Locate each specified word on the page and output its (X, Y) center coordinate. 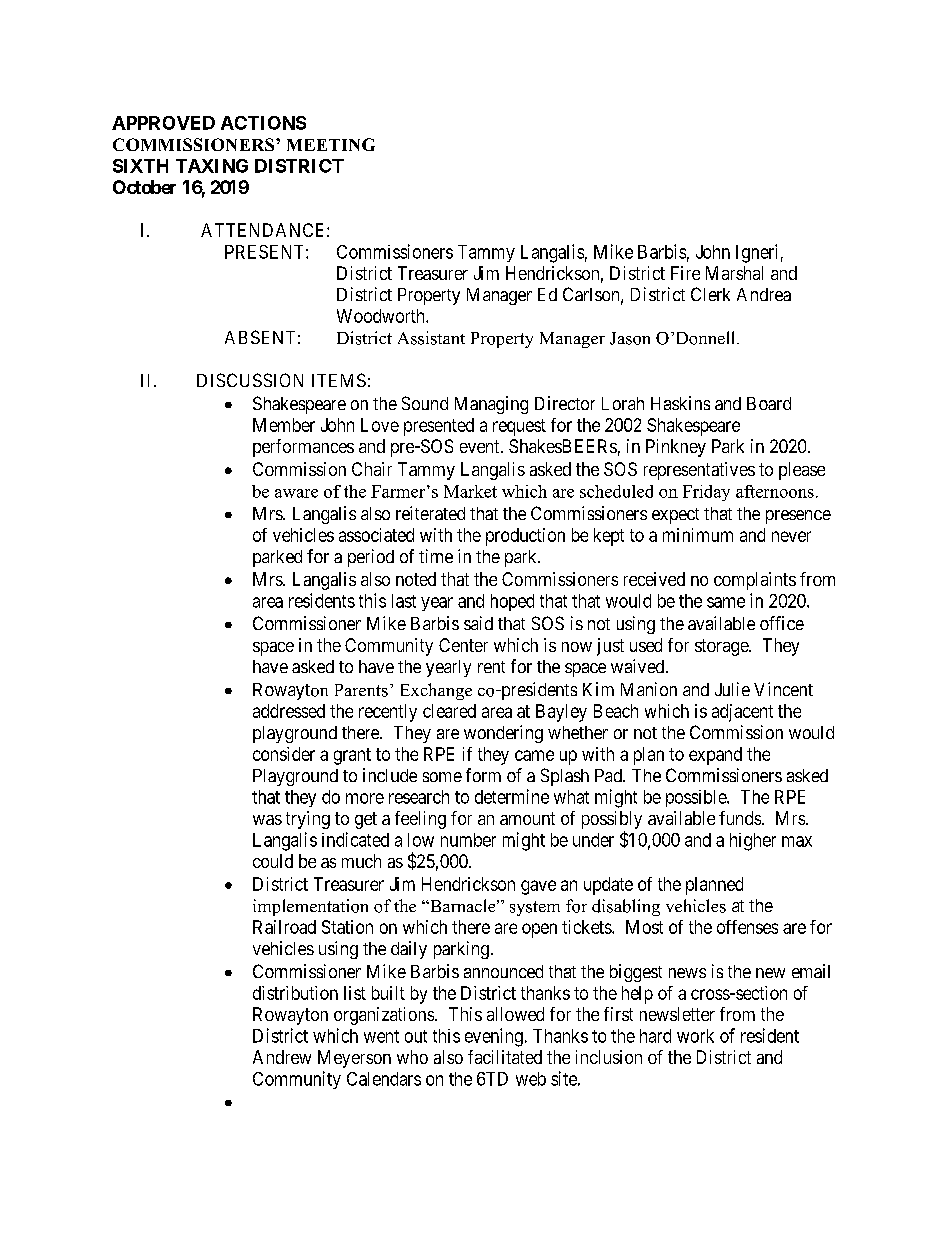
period (371, 558)
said (478, 623)
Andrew (282, 1057)
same (726, 602)
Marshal (734, 273)
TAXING (212, 166)
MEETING (331, 144)
